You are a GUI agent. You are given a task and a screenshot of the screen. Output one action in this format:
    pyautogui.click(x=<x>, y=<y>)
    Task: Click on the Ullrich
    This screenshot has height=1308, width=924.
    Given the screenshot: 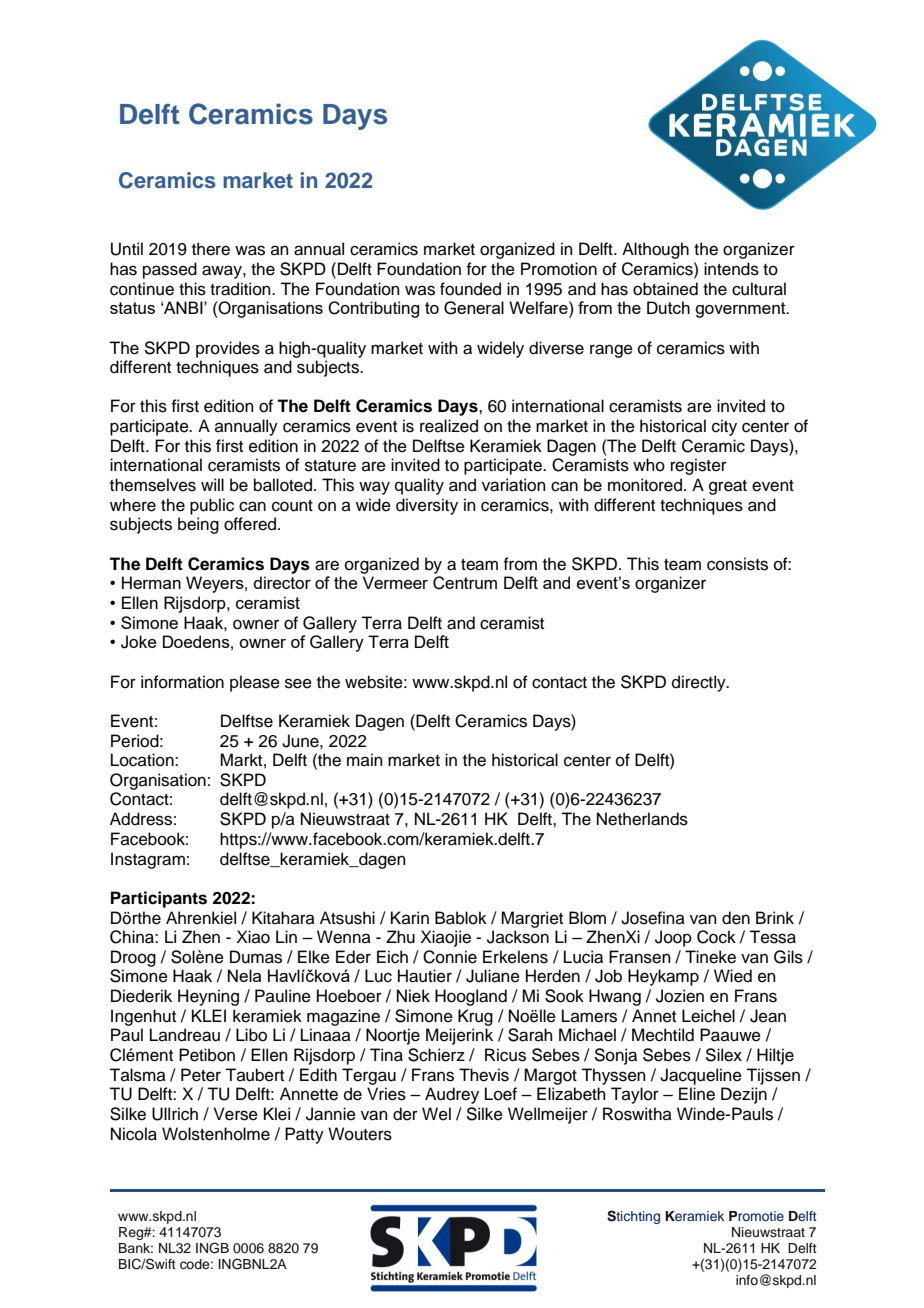 What is the action you would take?
    pyautogui.click(x=175, y=1114)
